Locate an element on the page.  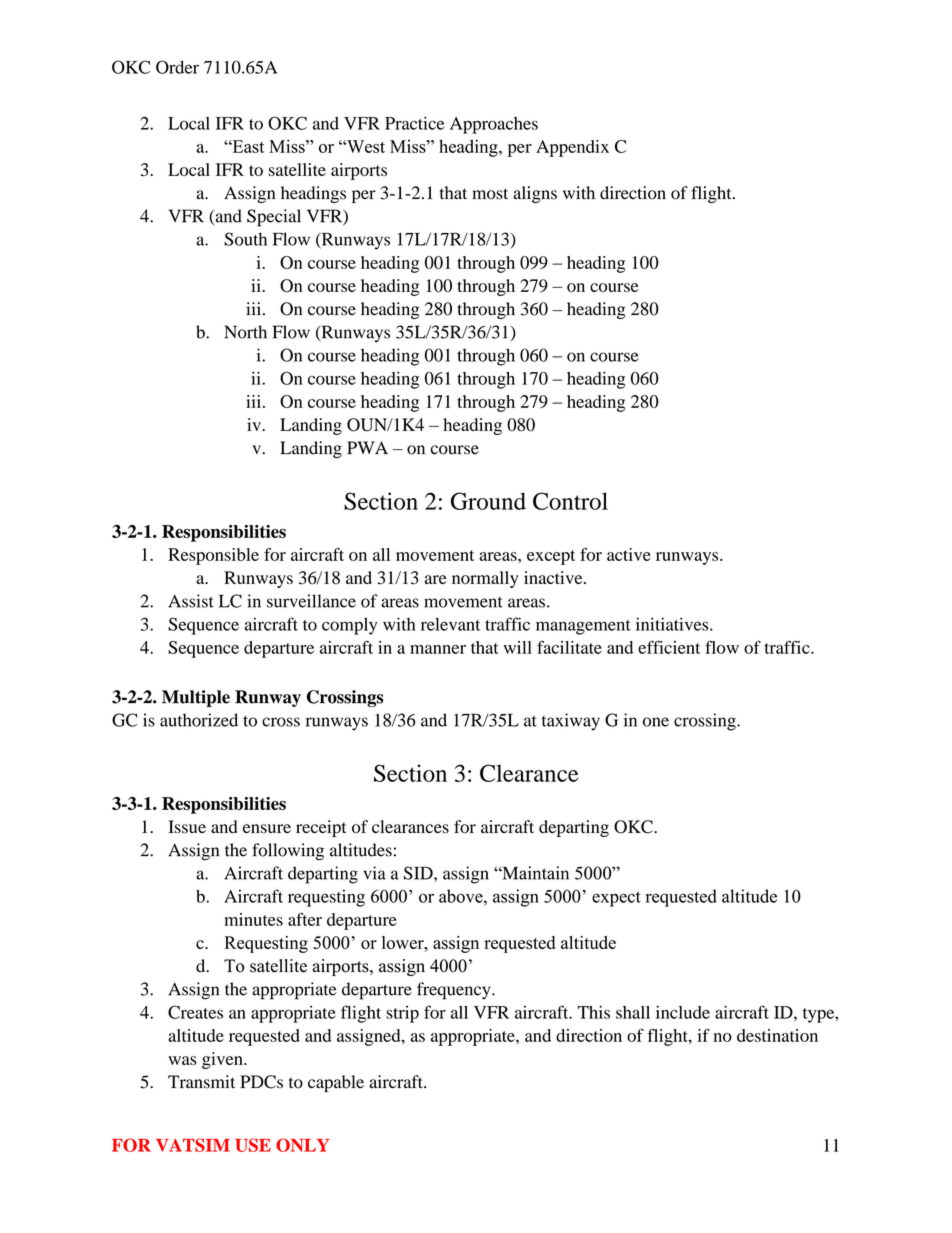
Approaches is located at coordinates (494, 125).
